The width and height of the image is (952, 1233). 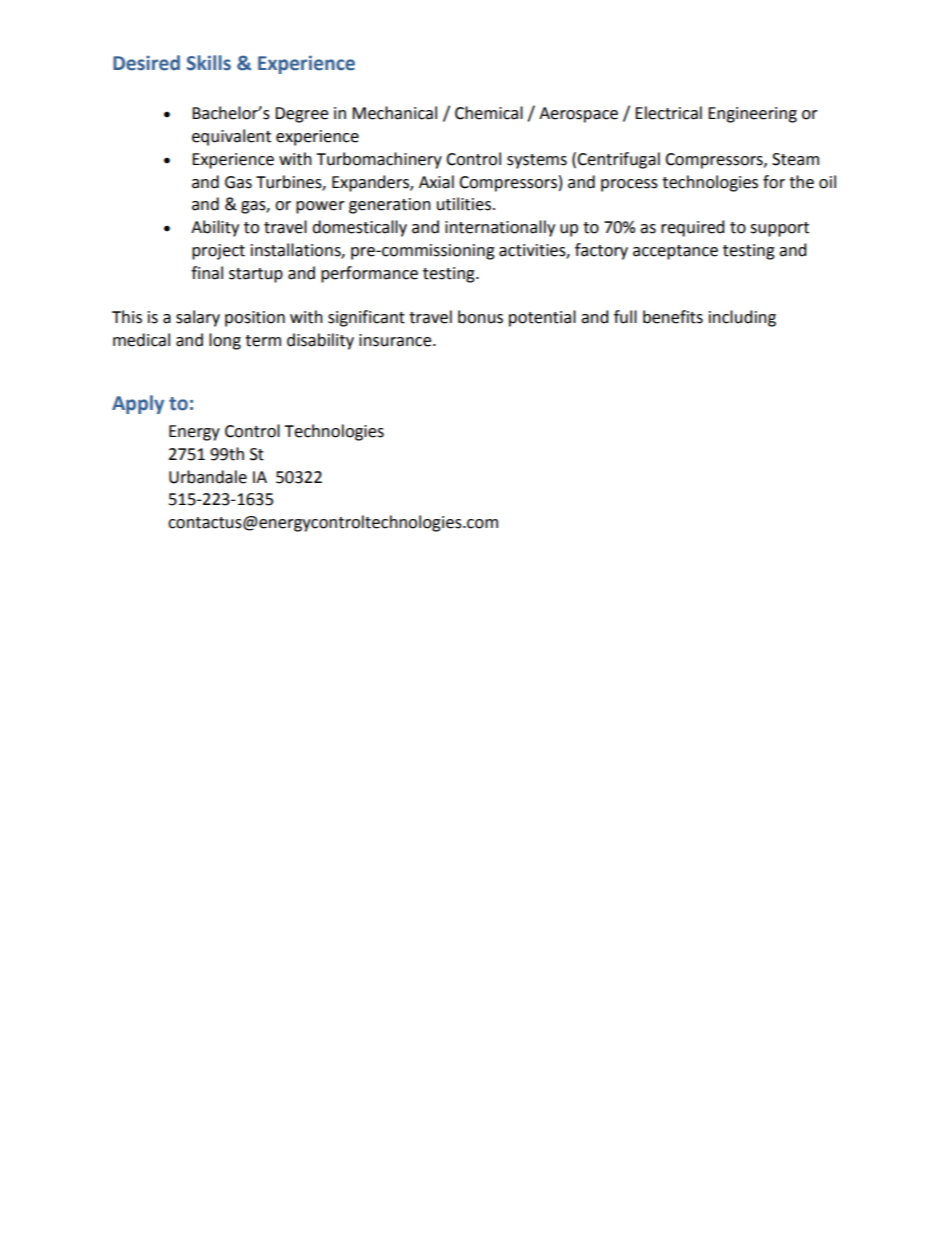 I want to click on support, so click(x=779, y=229).
